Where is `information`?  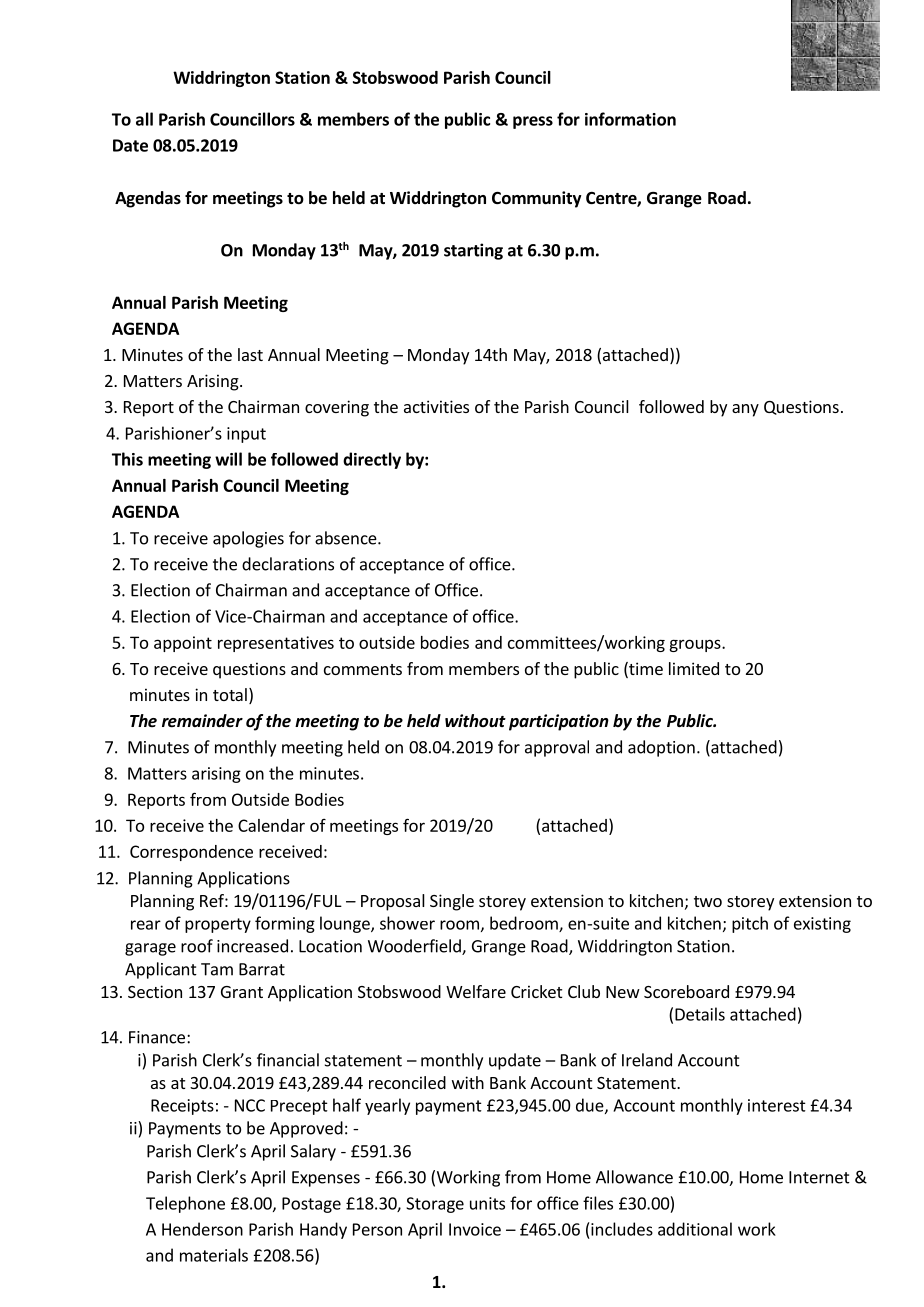 information is located at coordinates (630, 119).
